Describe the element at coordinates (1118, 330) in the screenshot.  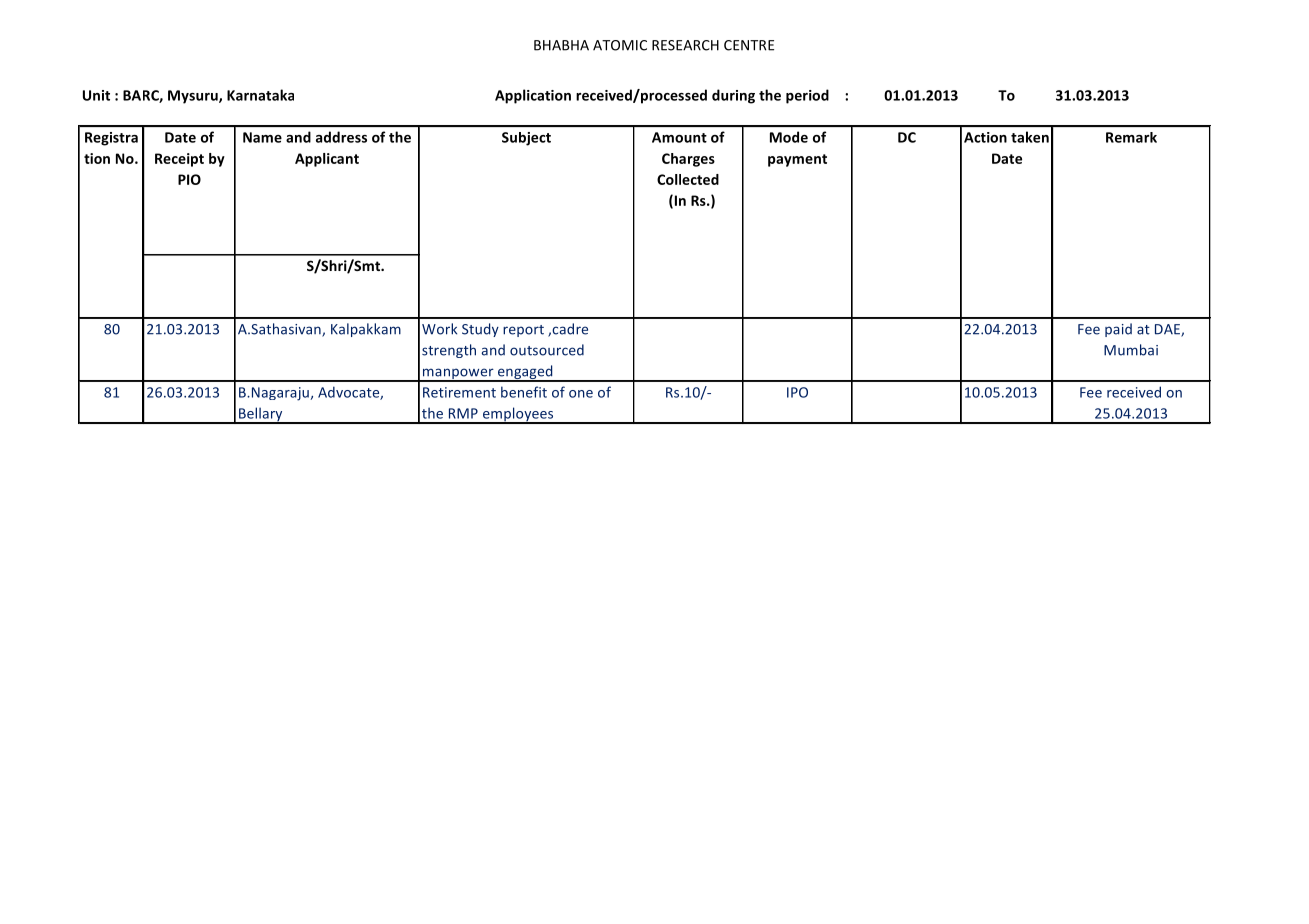
I see `paid` at that location.
